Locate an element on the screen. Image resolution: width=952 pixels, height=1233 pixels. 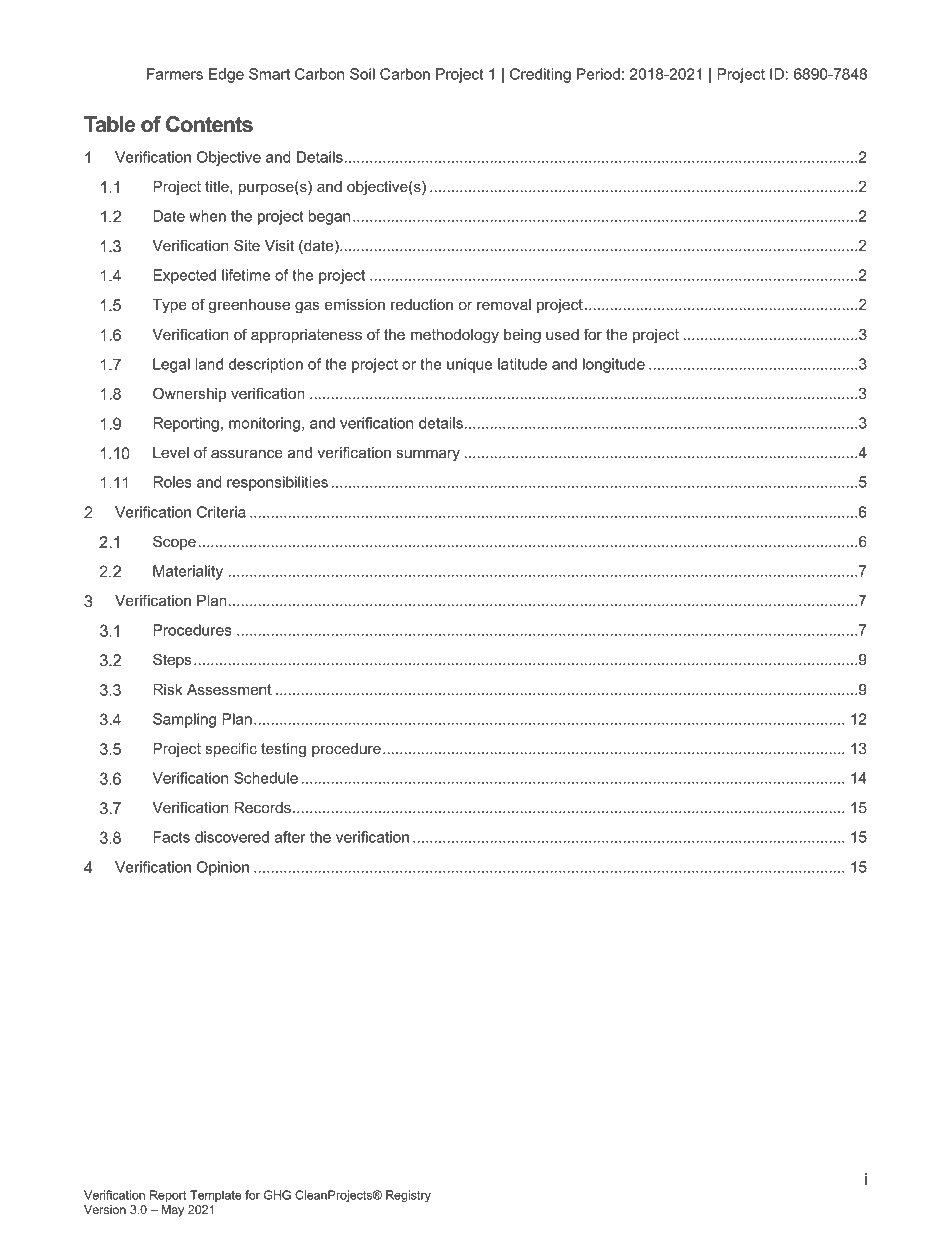
Registry is located at coordinates (408, 1196).
